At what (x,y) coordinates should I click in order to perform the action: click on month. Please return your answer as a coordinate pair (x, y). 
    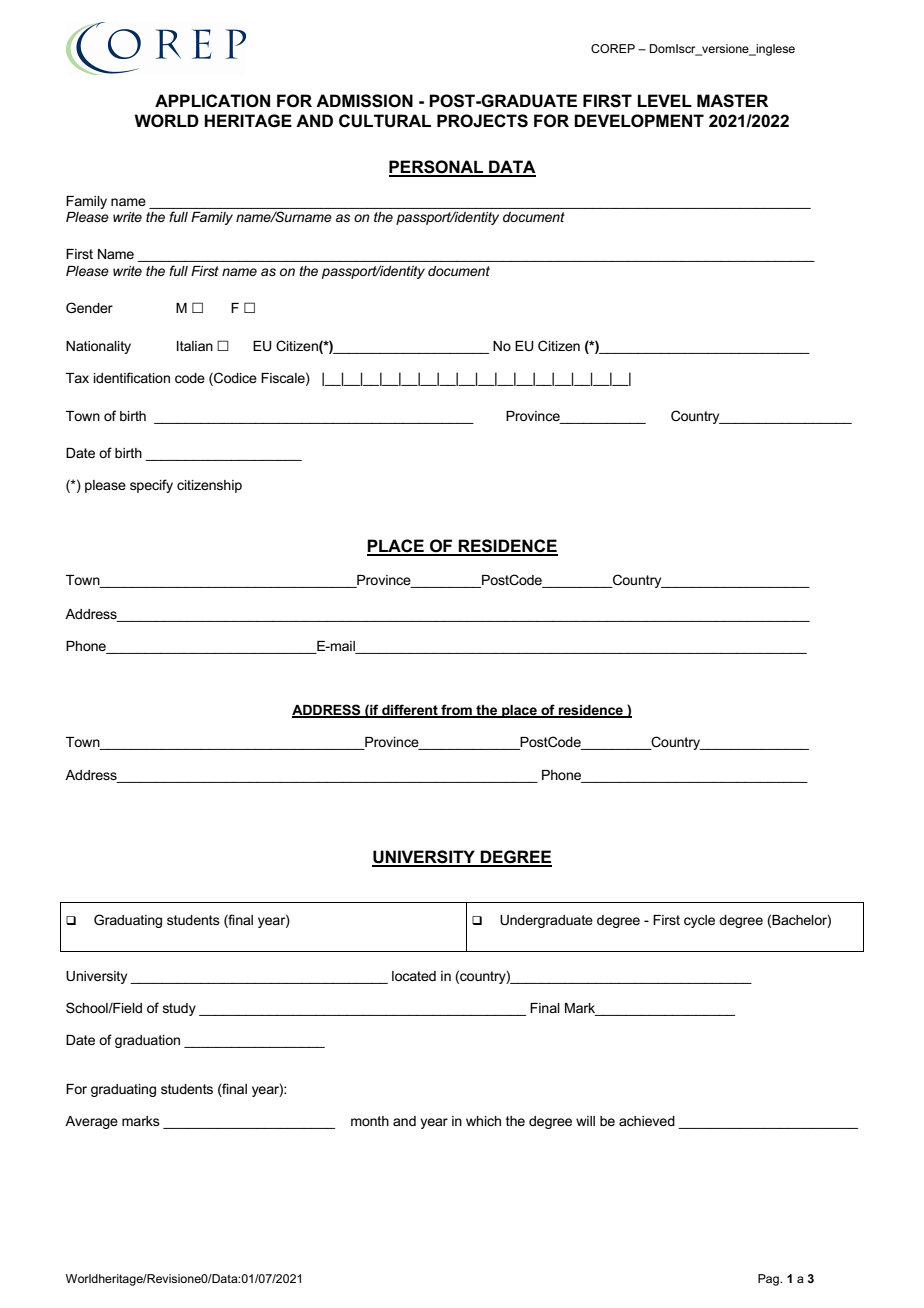
    Looking at the image, I should click on (370, 1121).
